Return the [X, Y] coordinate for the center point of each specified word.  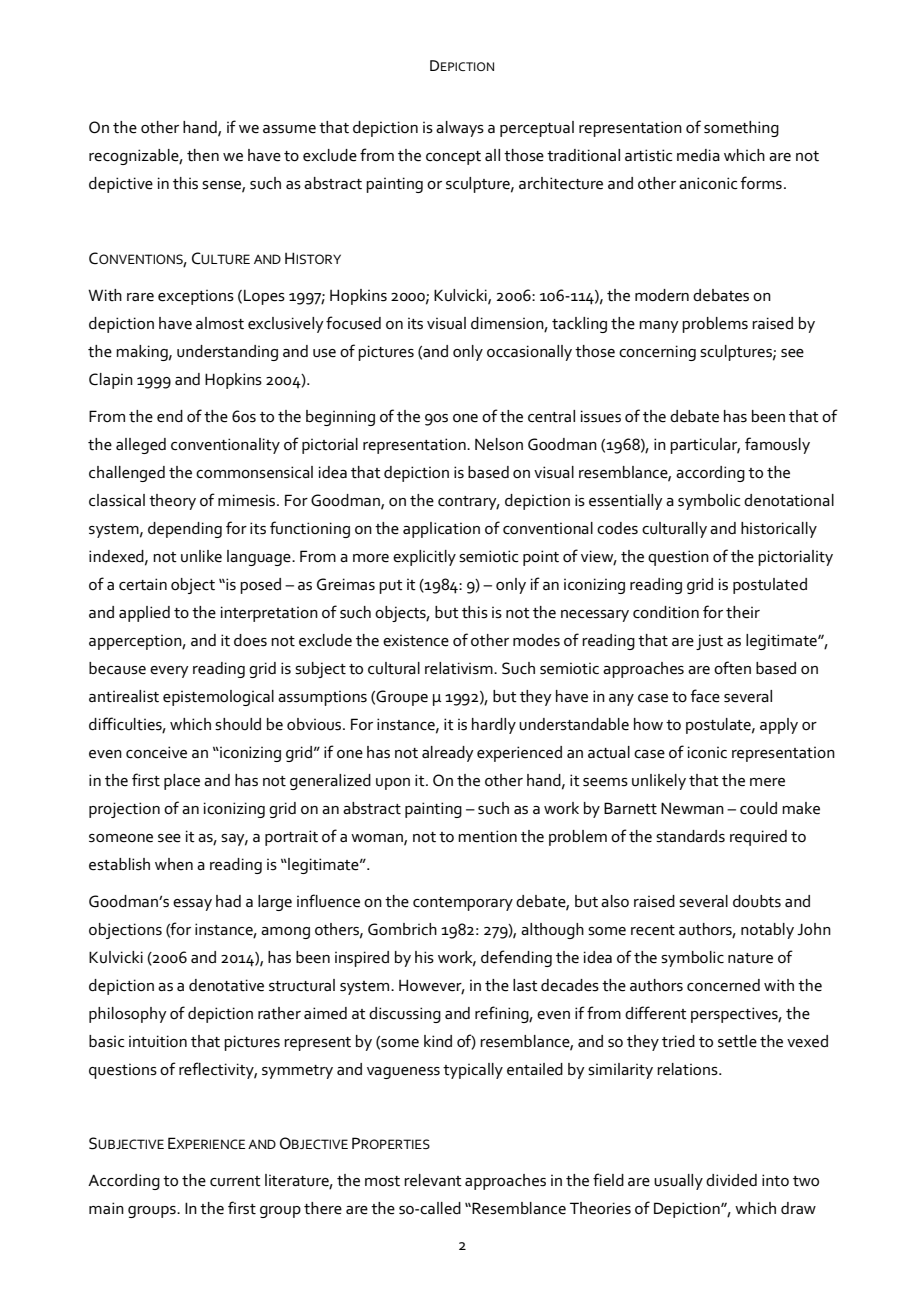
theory [172, 502]
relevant [433, 1180]
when [174, 864]
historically [779, 530]
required [758, 838]
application [441, 530]
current [235, 1181]
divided [731, 1180]
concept [453, 158]
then [203, 155]
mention [487, 836]
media [698, 155]
